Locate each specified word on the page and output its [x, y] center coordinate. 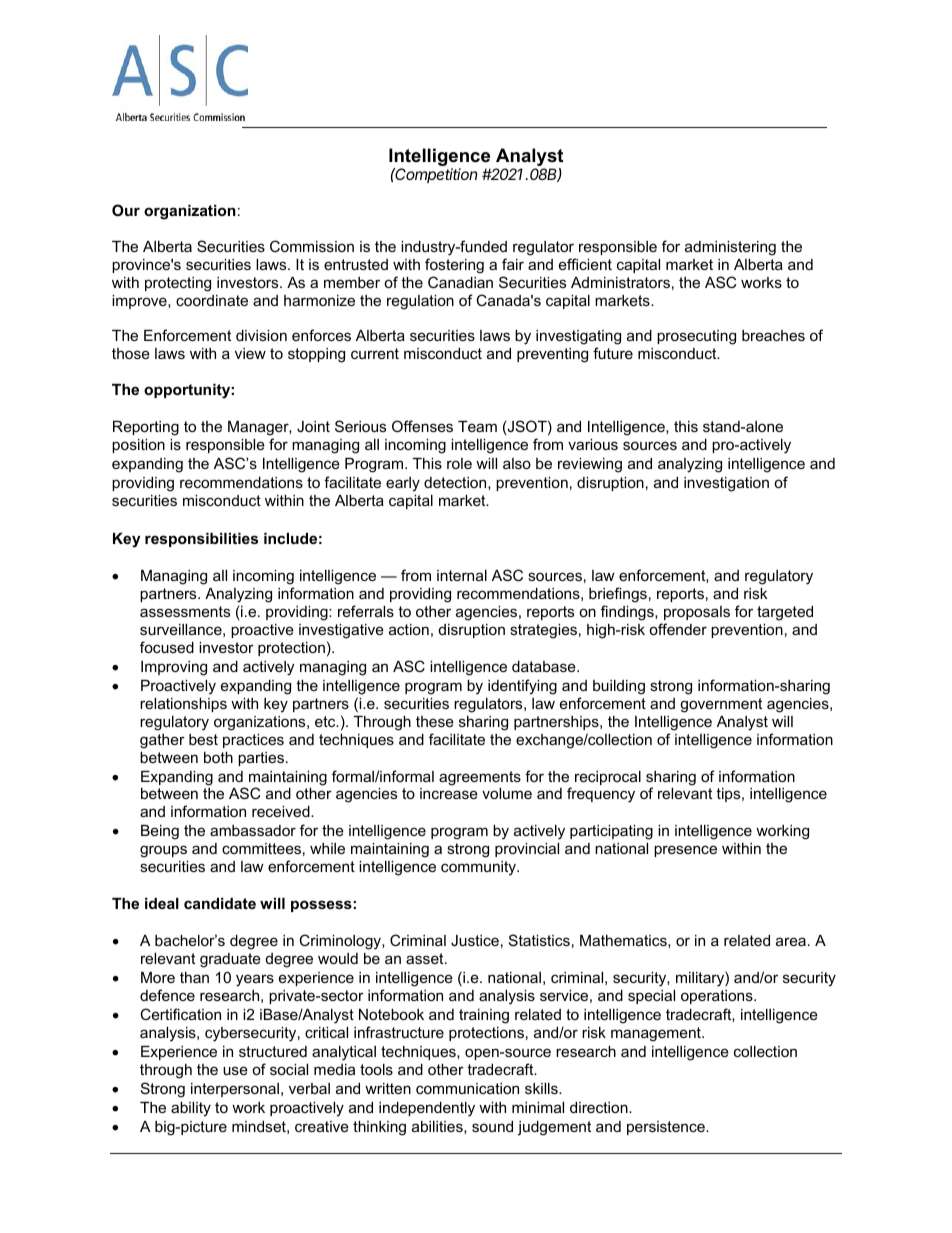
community [479, 868]
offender [678, 629]
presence [685, 851]
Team [477, 426]
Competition [436, 175]
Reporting [146, 428]
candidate [220, 903]
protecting [178, 284]
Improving [174, 668]
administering [730, 248]
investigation [726, 484]
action [409, 629]
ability [191, 1109]
